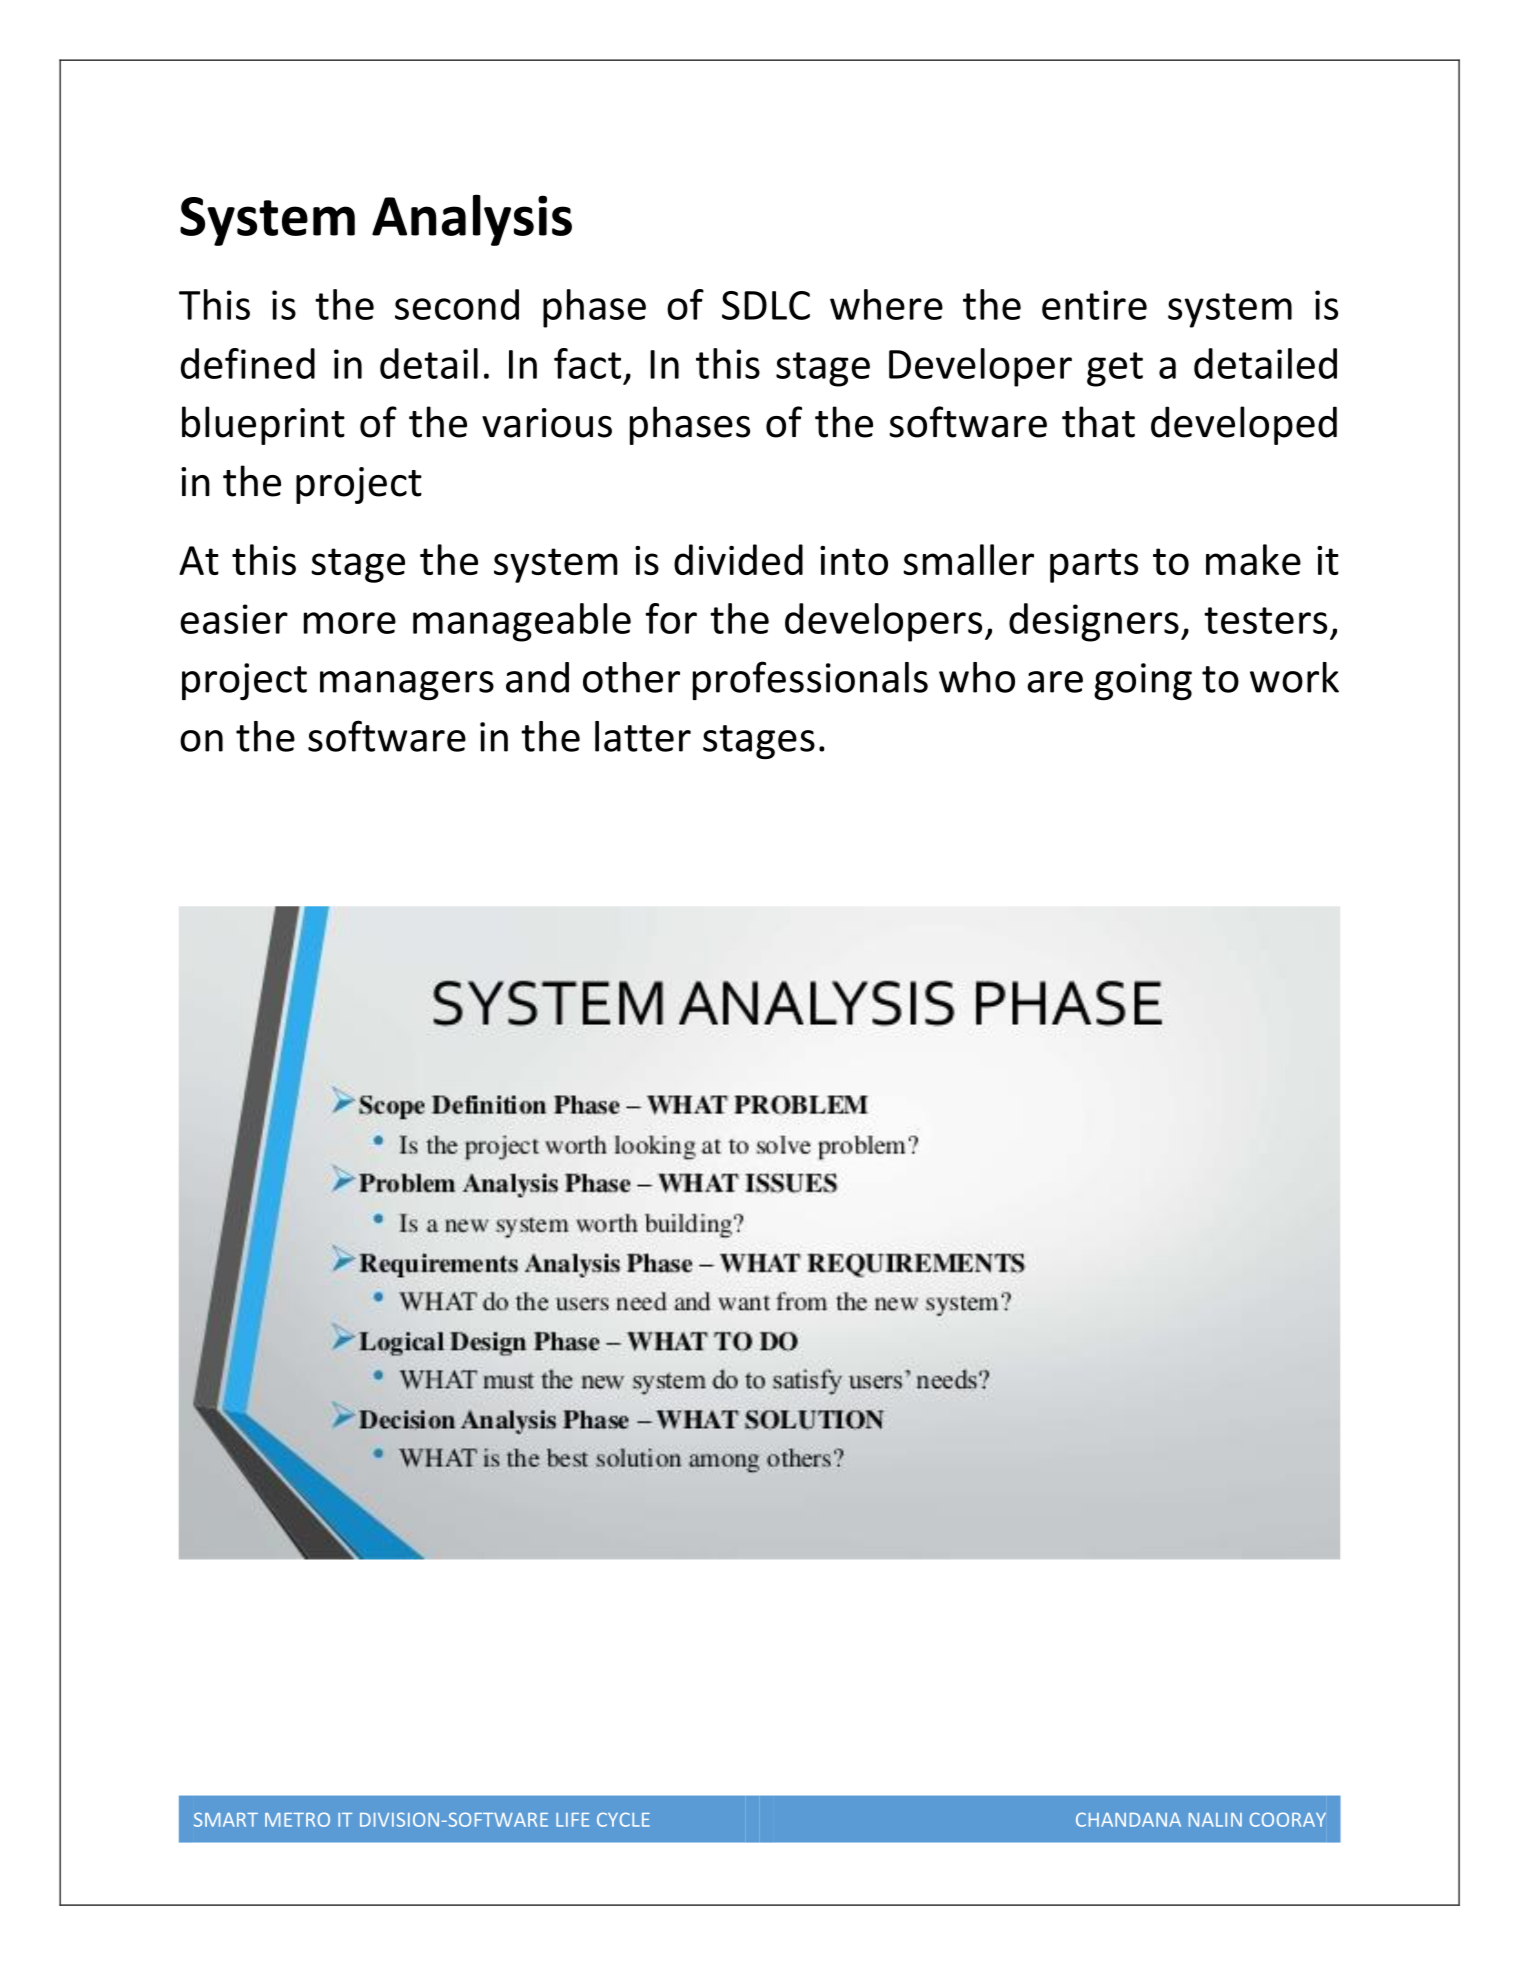  Describe the element at coordinates (297, 1819) in the document. I see `METRO` at that location.
